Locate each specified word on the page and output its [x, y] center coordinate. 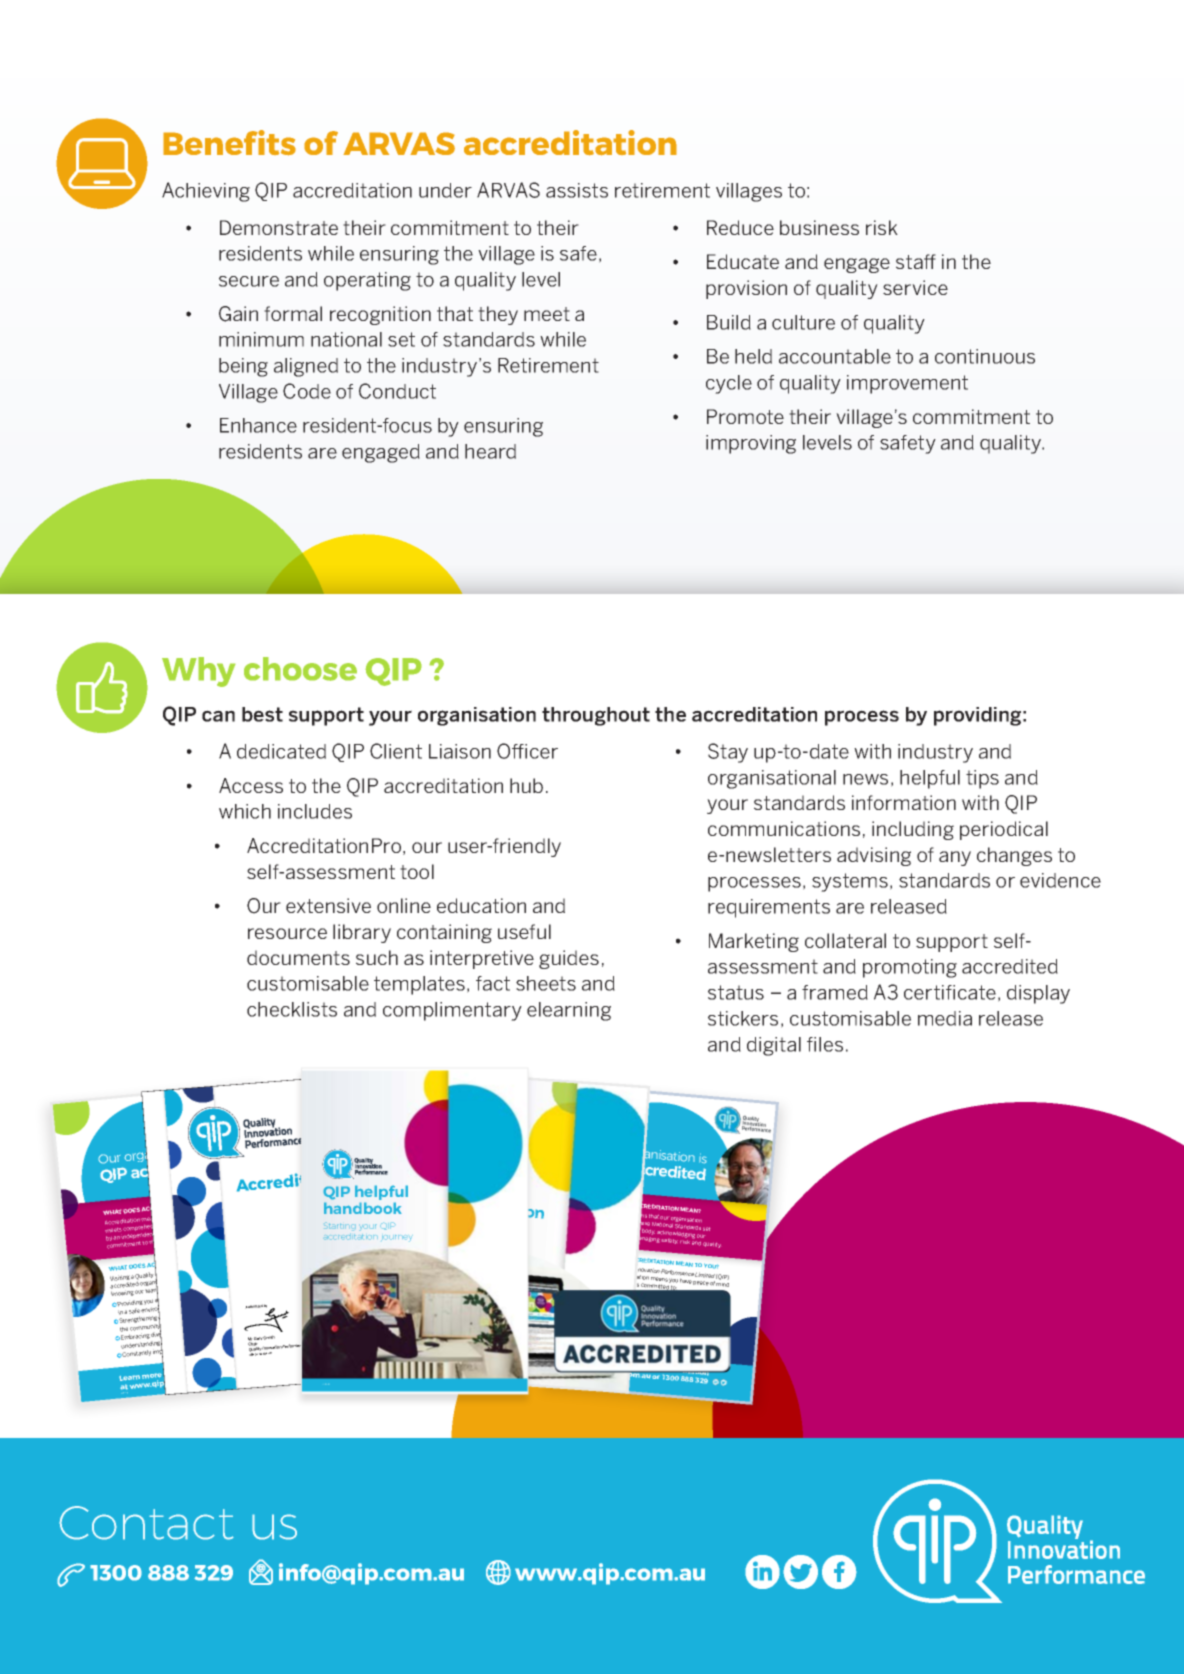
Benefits [229, 143]
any [955, 858]
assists [577, 190]
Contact [146, 1523]
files [825, 1044]
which [245, 811]
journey [397, 1238]
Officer [527, 751]
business [819, 227]
